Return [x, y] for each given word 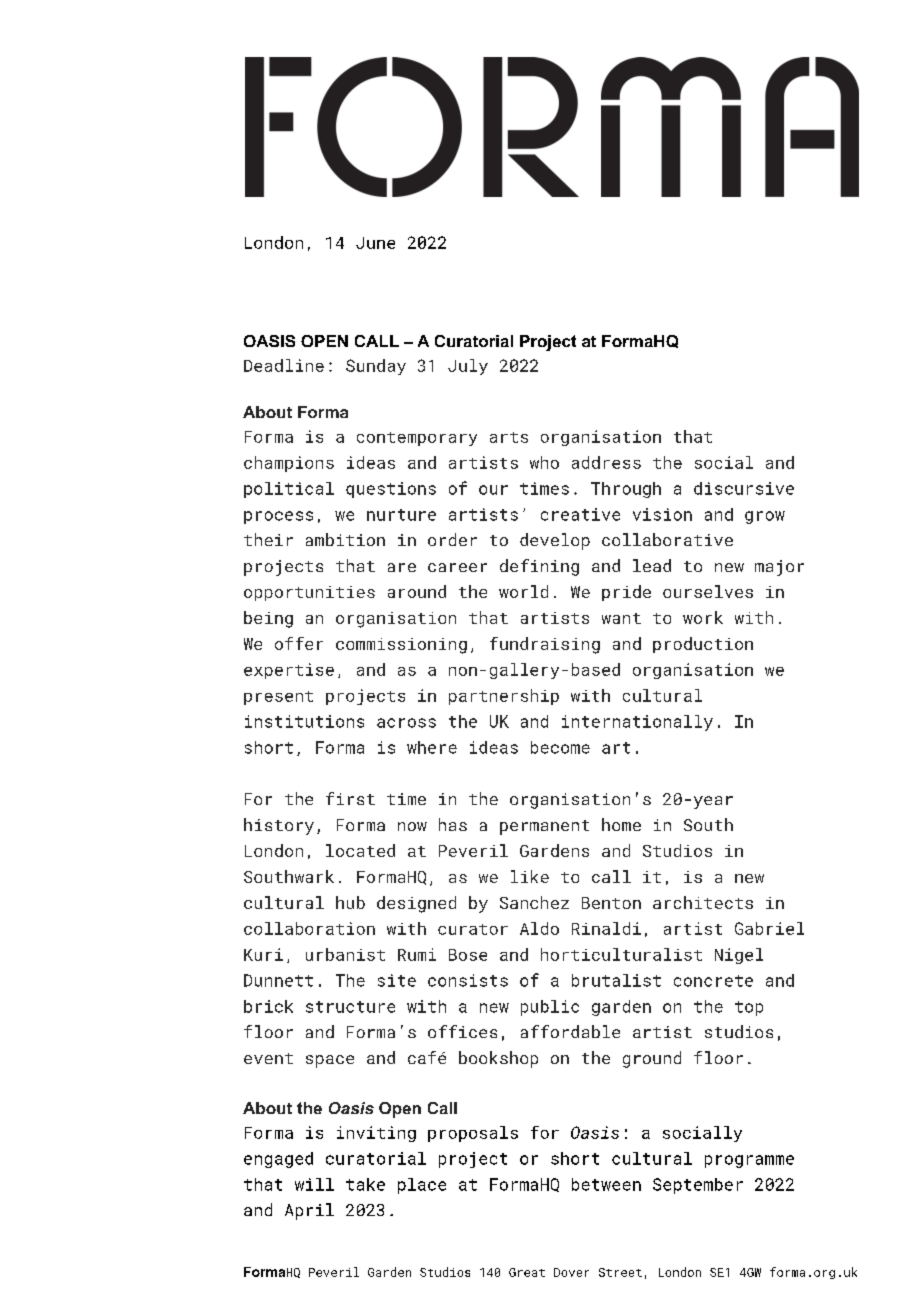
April [309, 1211]
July [468, 367]
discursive [744, 488]
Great [527, 1272]
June [375, 243]
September [698, 1186]
